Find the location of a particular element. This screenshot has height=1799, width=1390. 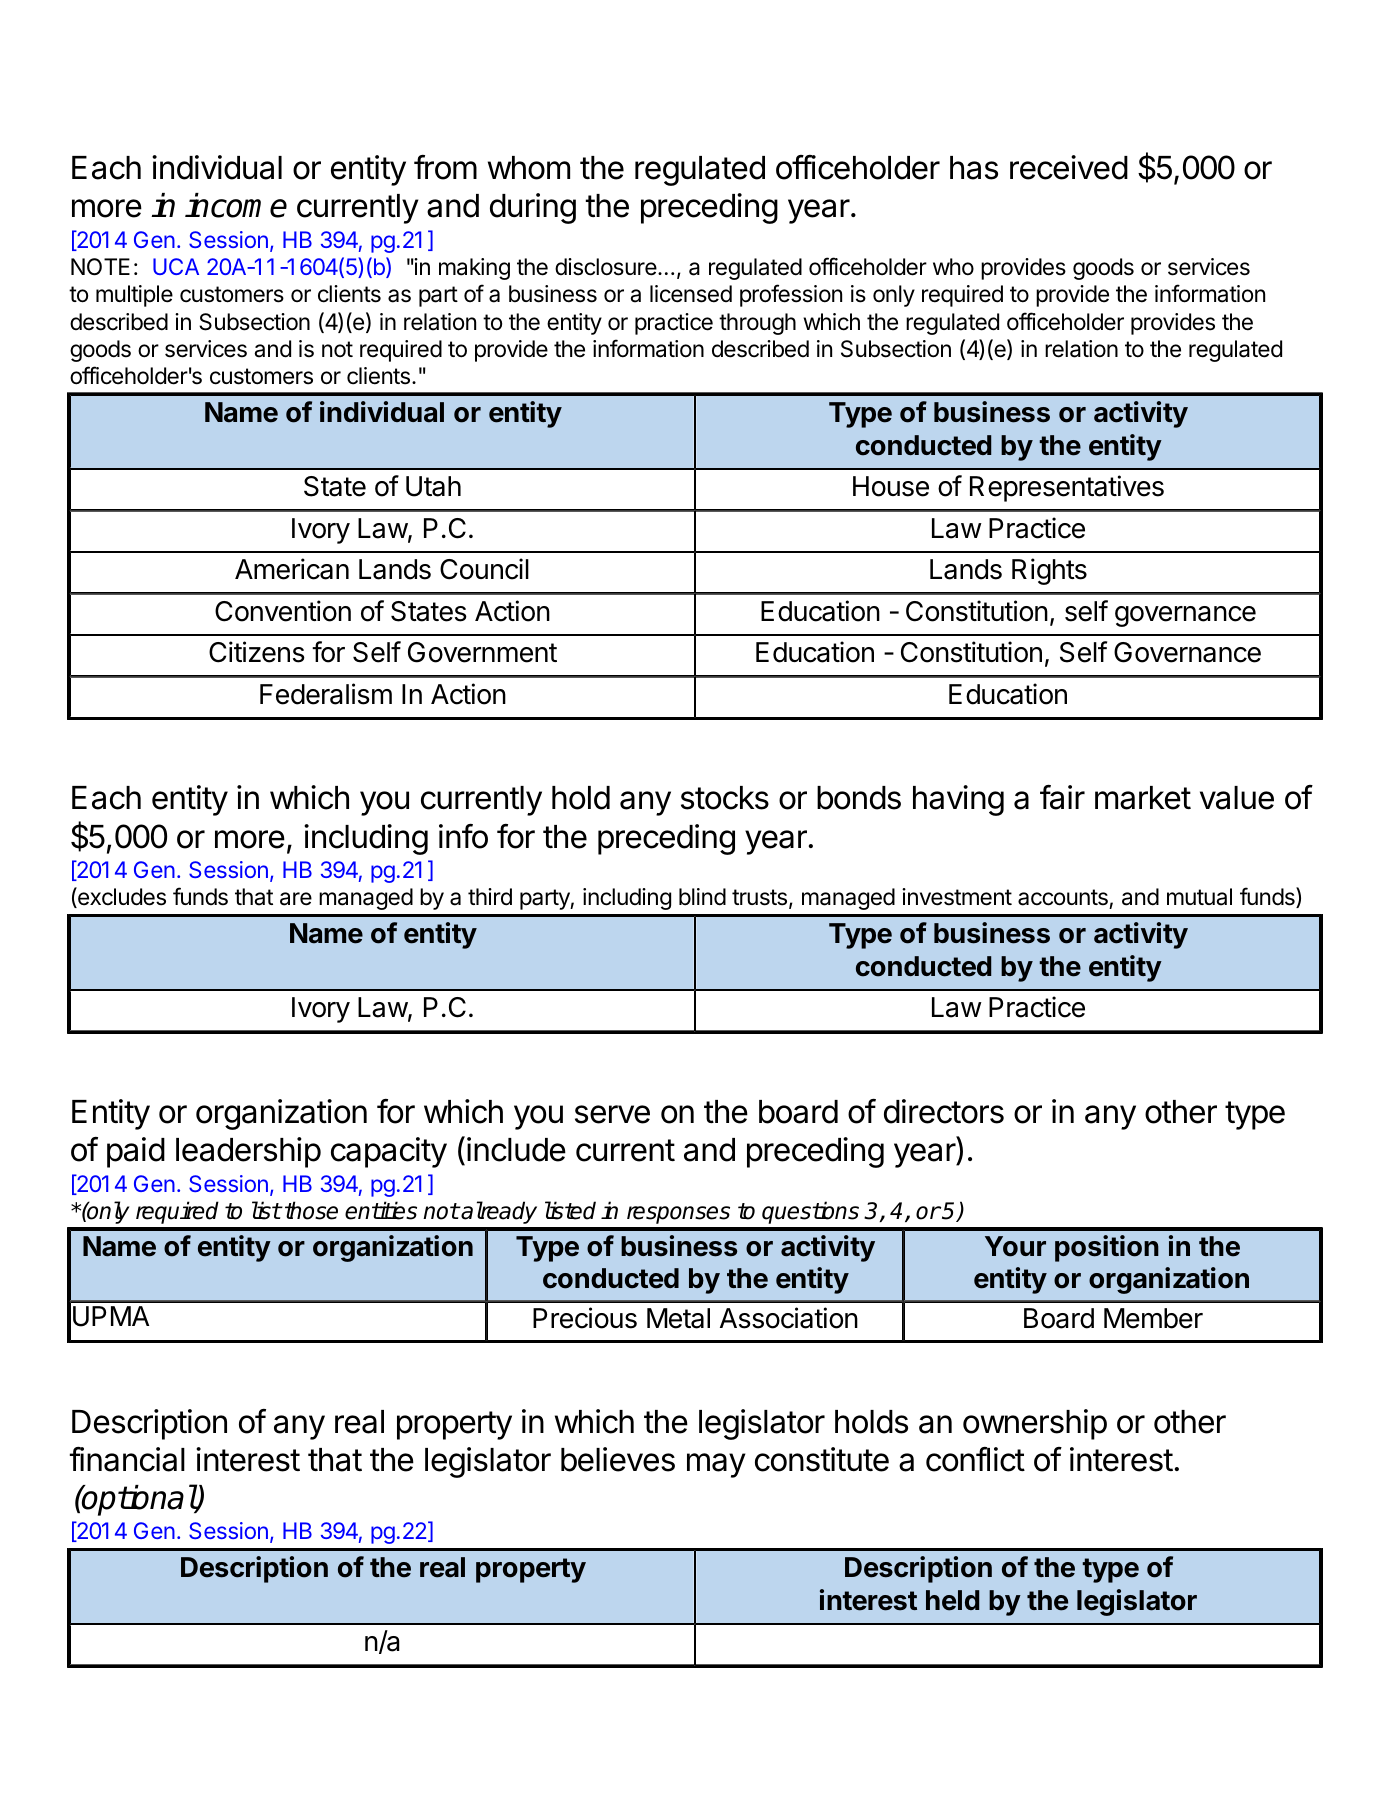

accounts is located at coordinates (1064, 899).
